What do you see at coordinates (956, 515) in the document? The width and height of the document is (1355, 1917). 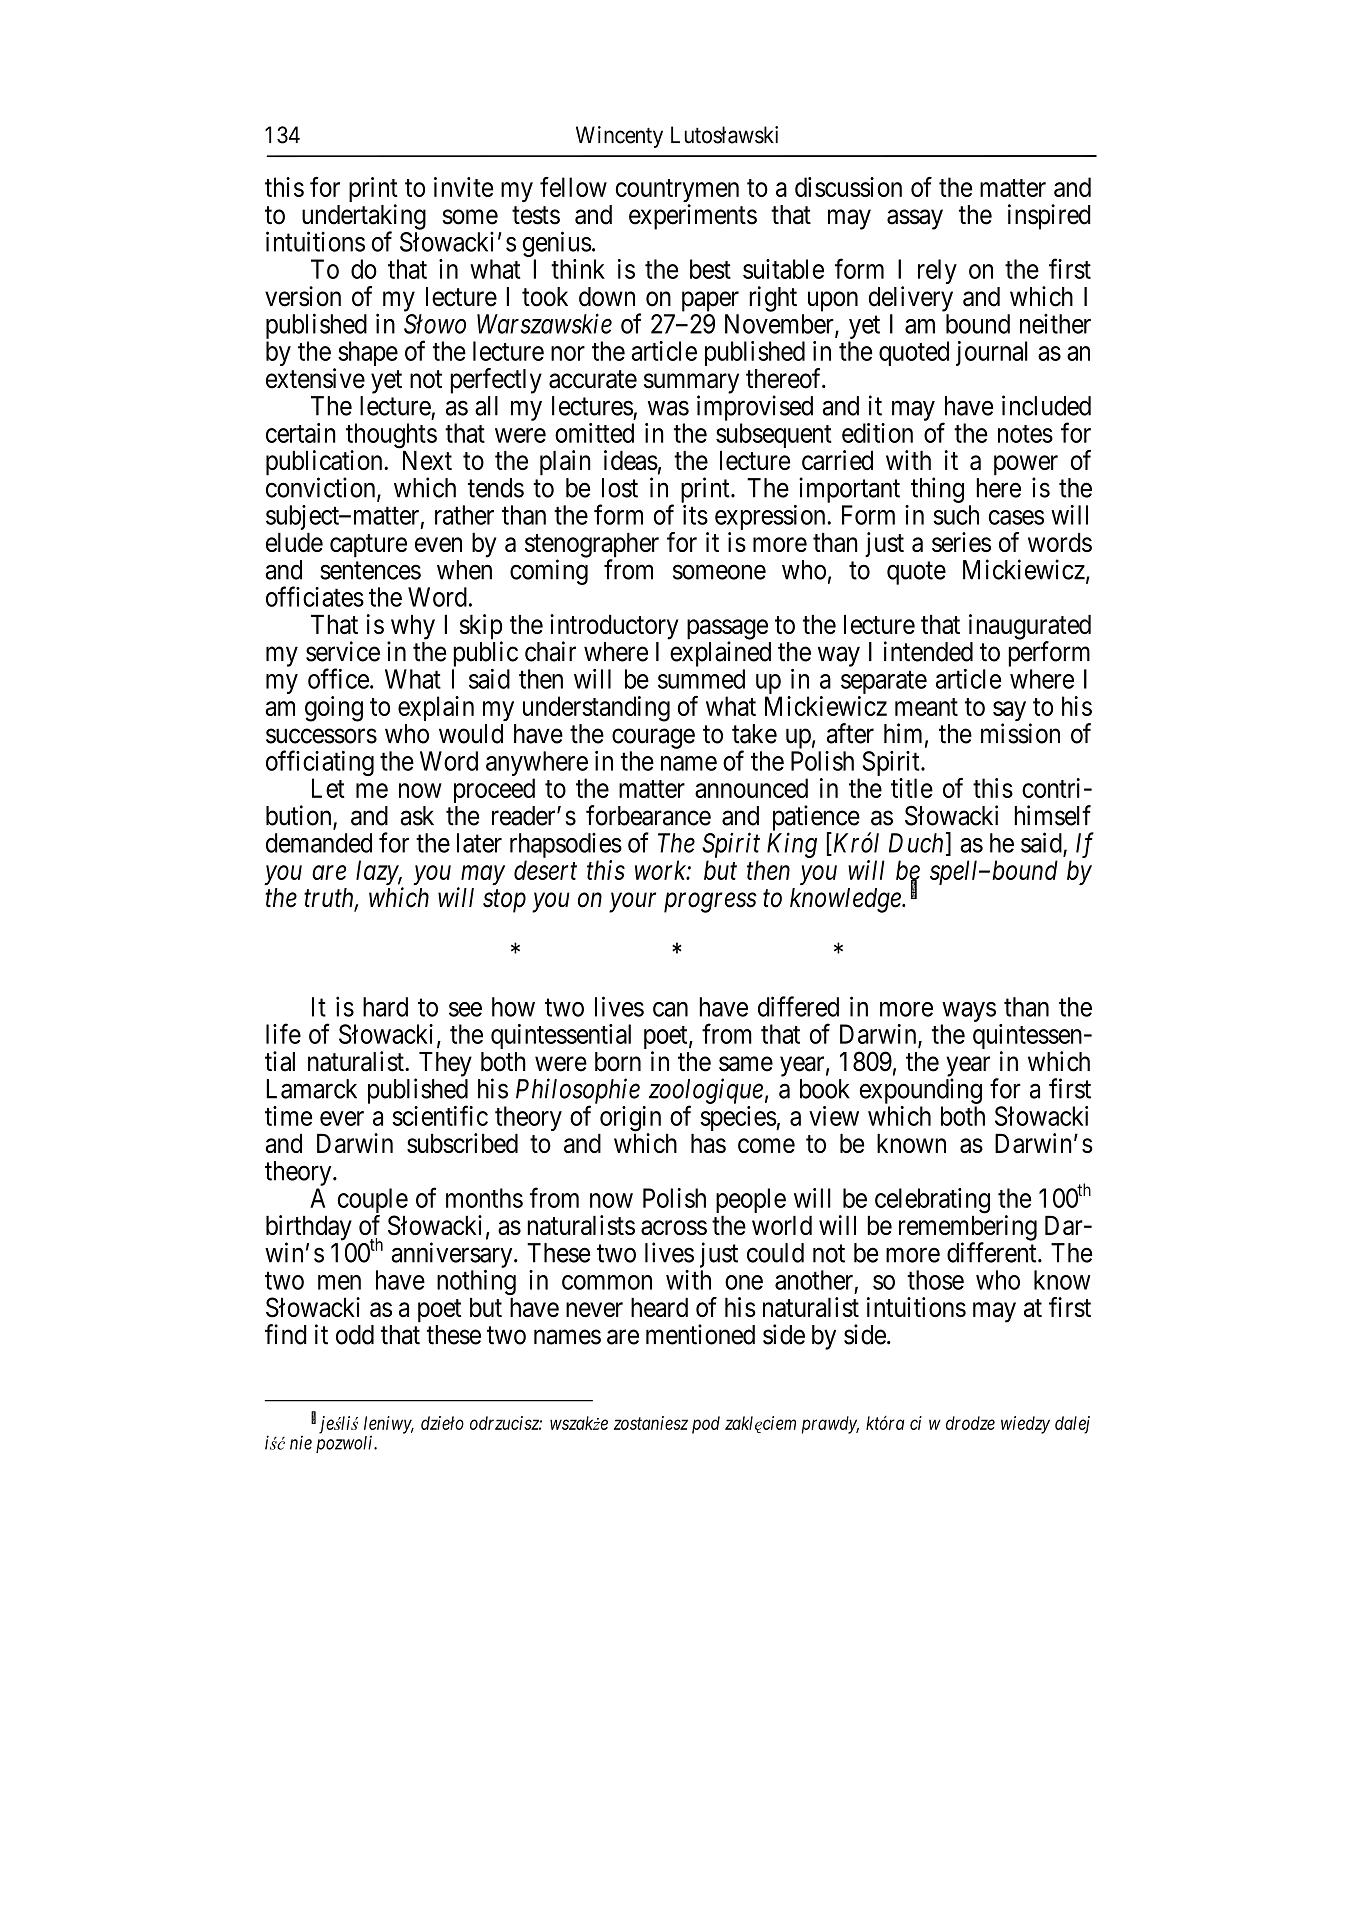 I see `such` at bounding box center [956, 515].
